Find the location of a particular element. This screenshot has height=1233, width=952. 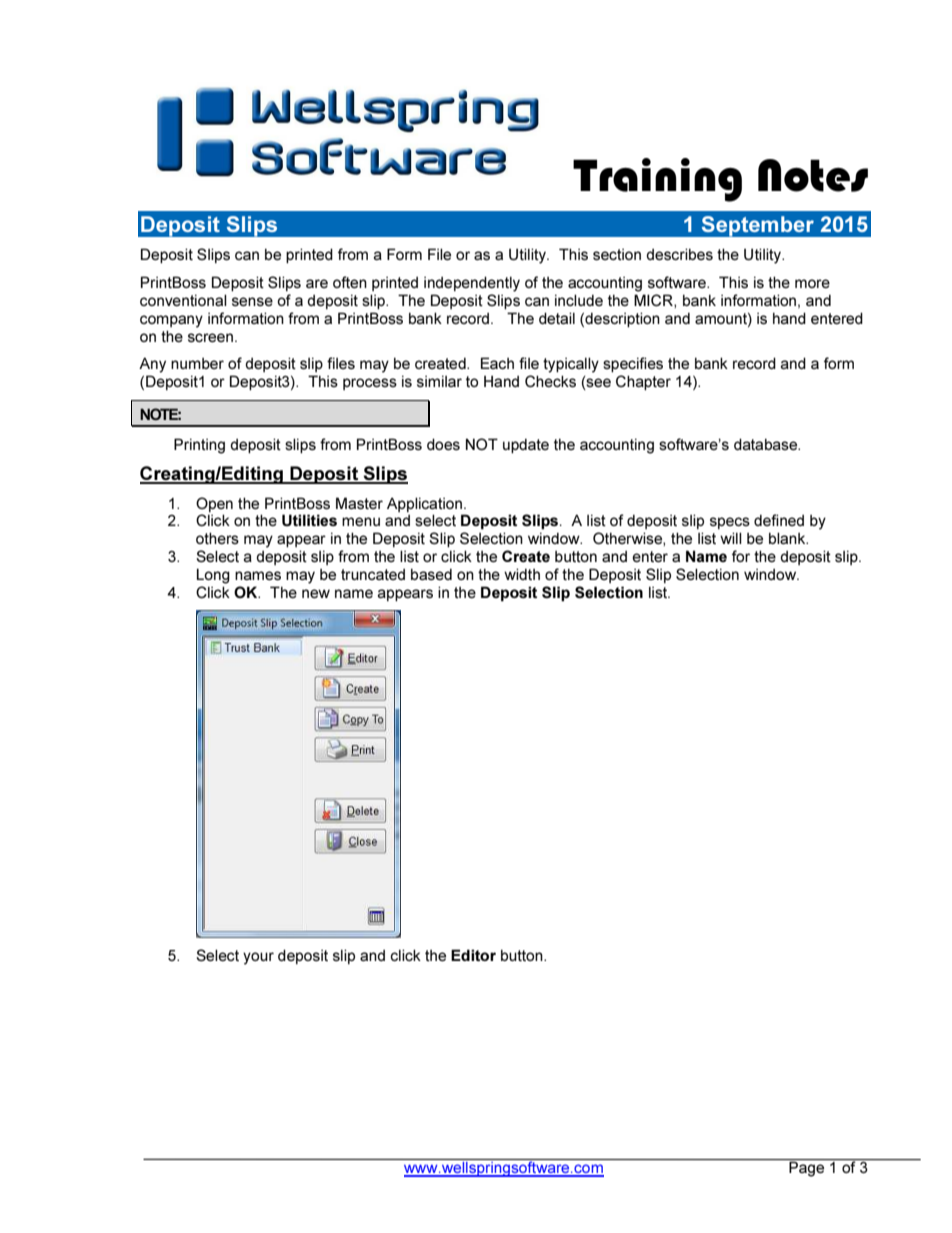

new is located at coordinates (316, 593).
